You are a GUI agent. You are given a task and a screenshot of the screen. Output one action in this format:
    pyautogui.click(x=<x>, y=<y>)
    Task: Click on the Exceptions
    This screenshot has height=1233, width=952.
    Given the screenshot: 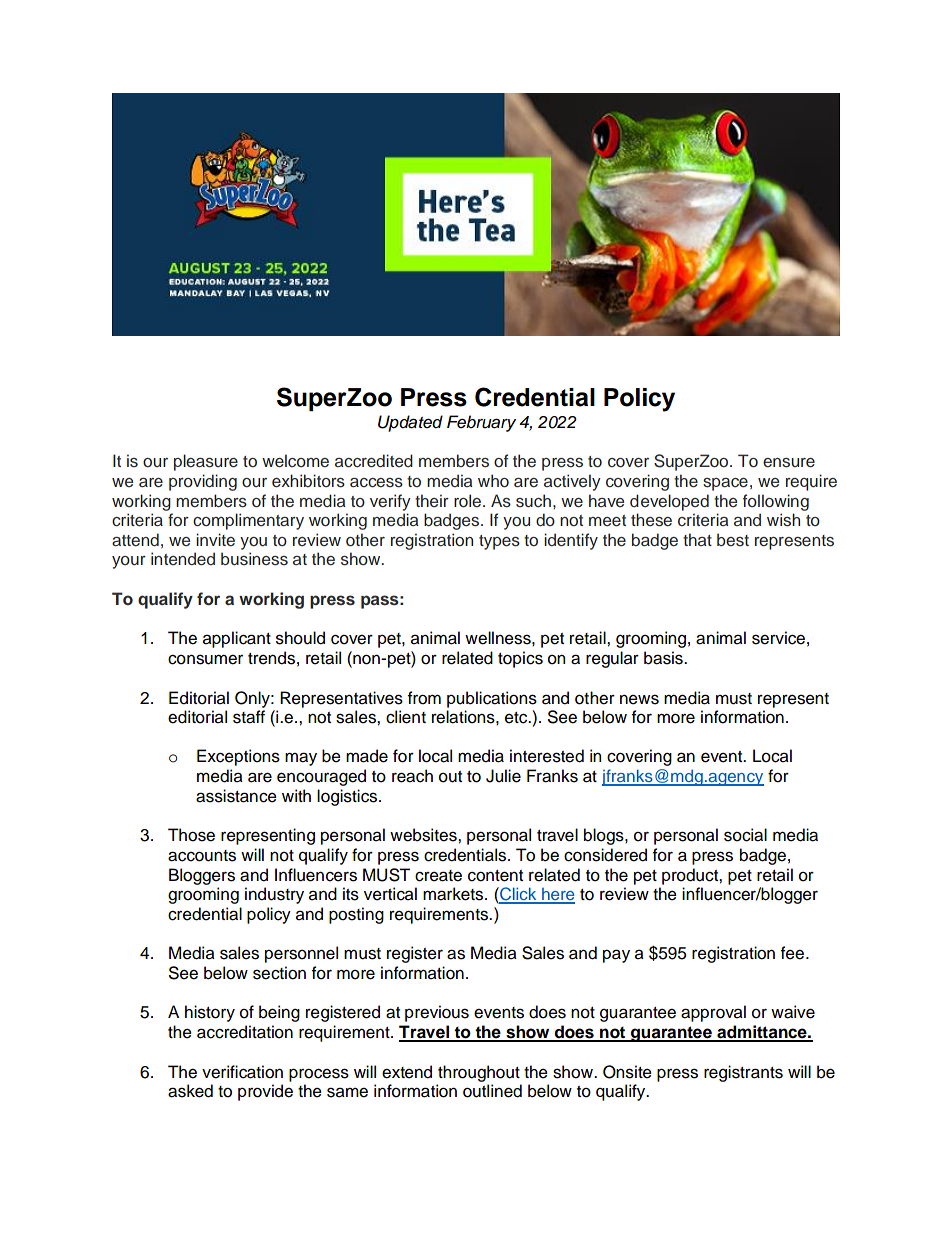 What is the action you would take?
    pyautogui.click(x=238, y=757)
